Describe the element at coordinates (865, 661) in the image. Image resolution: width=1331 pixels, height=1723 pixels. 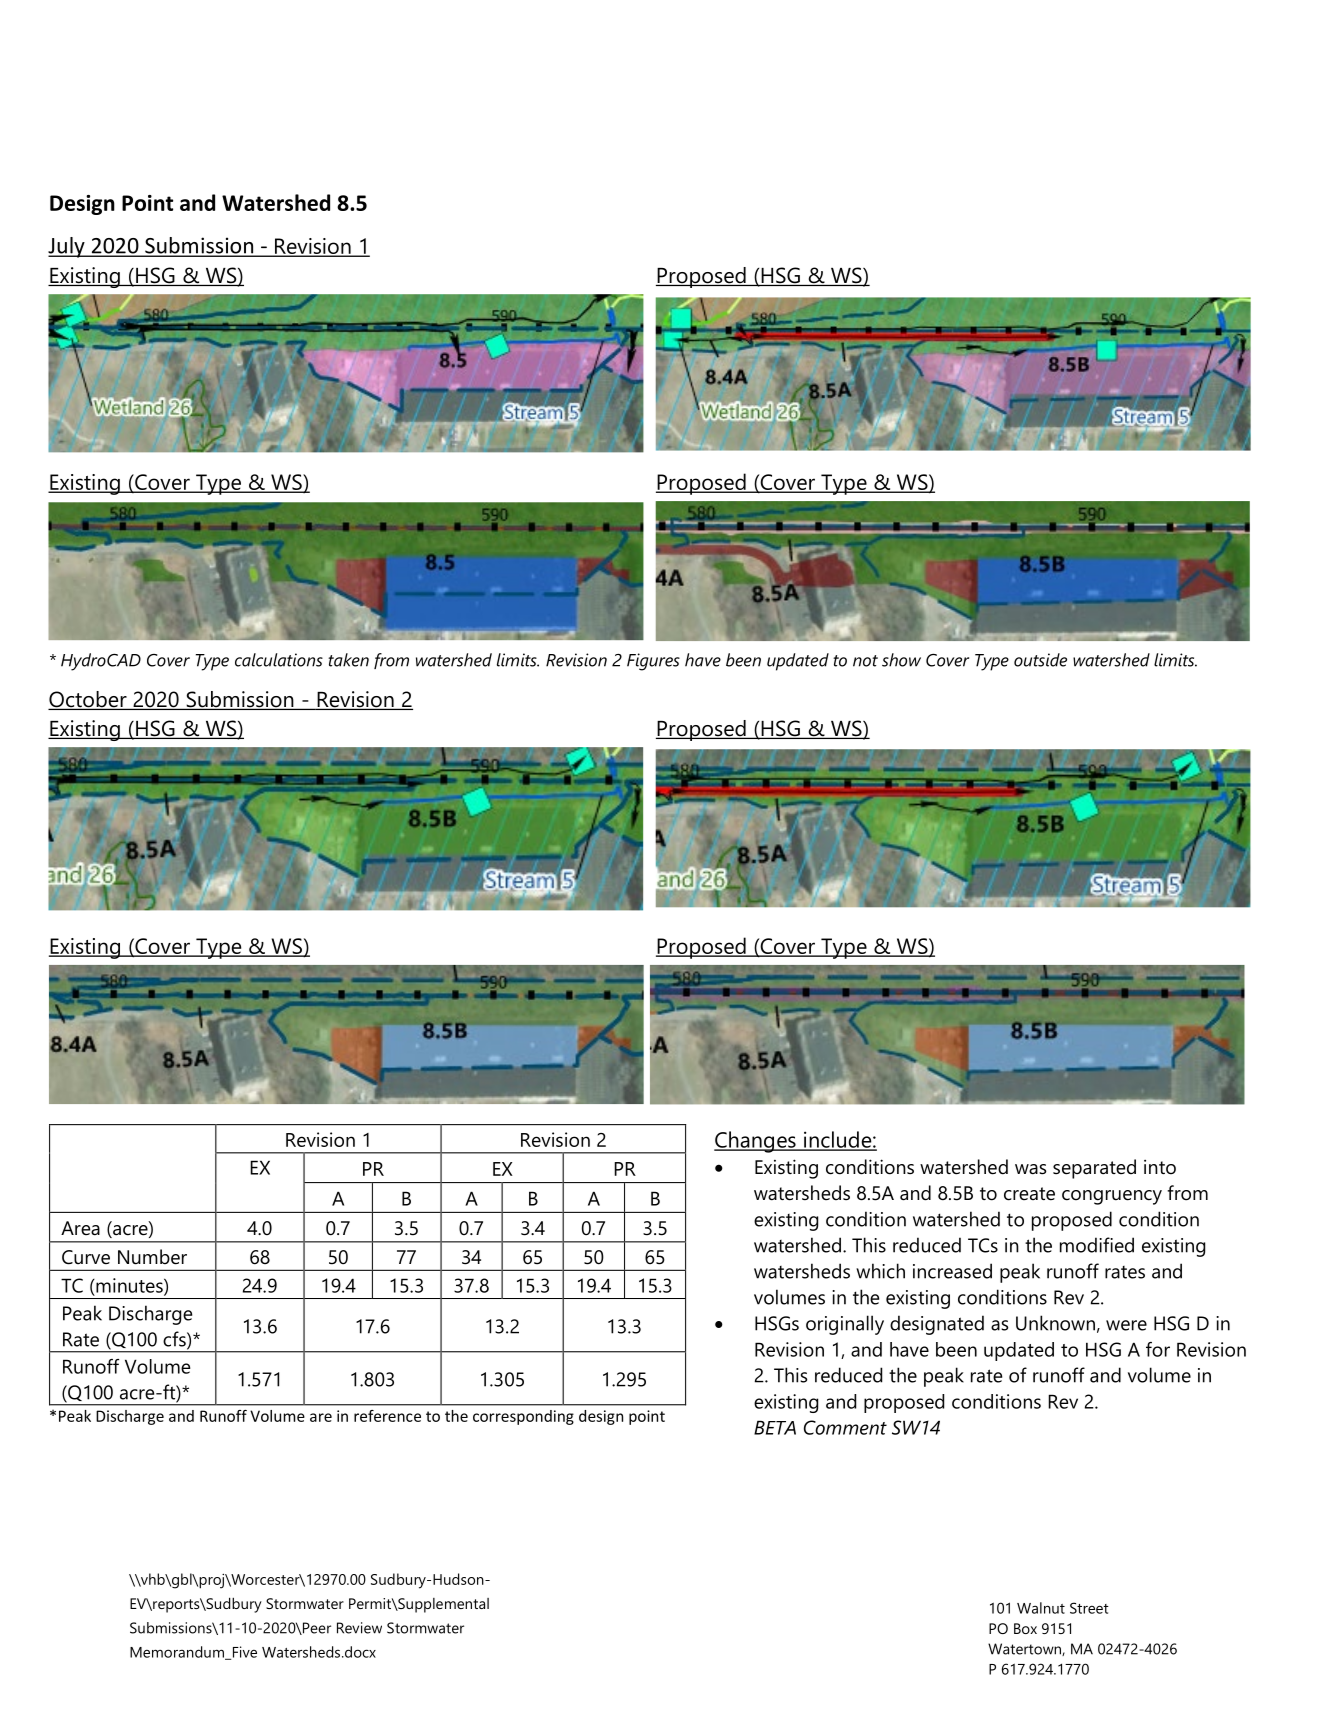
I see `not` at that location.
